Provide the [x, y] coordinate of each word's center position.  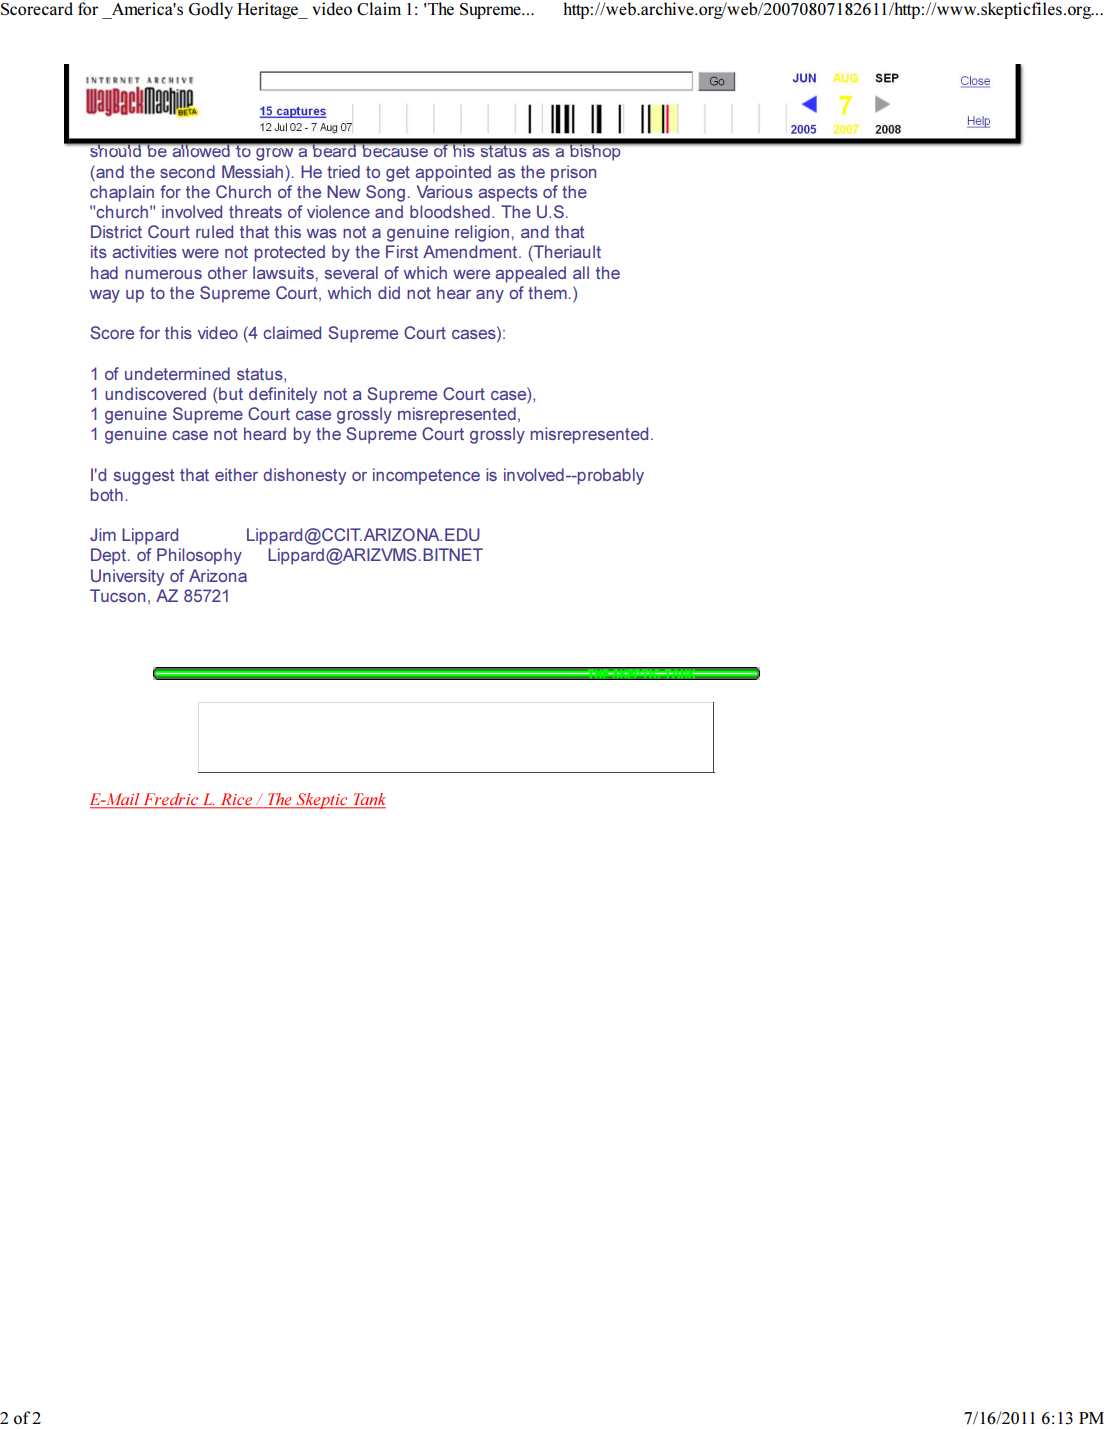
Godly [211, 10]
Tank [368, 800]
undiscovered [155, 393]
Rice [237, 800]
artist [314, 90]
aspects [508, 194]
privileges [565, 113]
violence [338, 211]
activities [144, 251]
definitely [283, 395]
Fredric [171, 800]
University [127, 577]
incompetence [426, 476]
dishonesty [304, 476]
